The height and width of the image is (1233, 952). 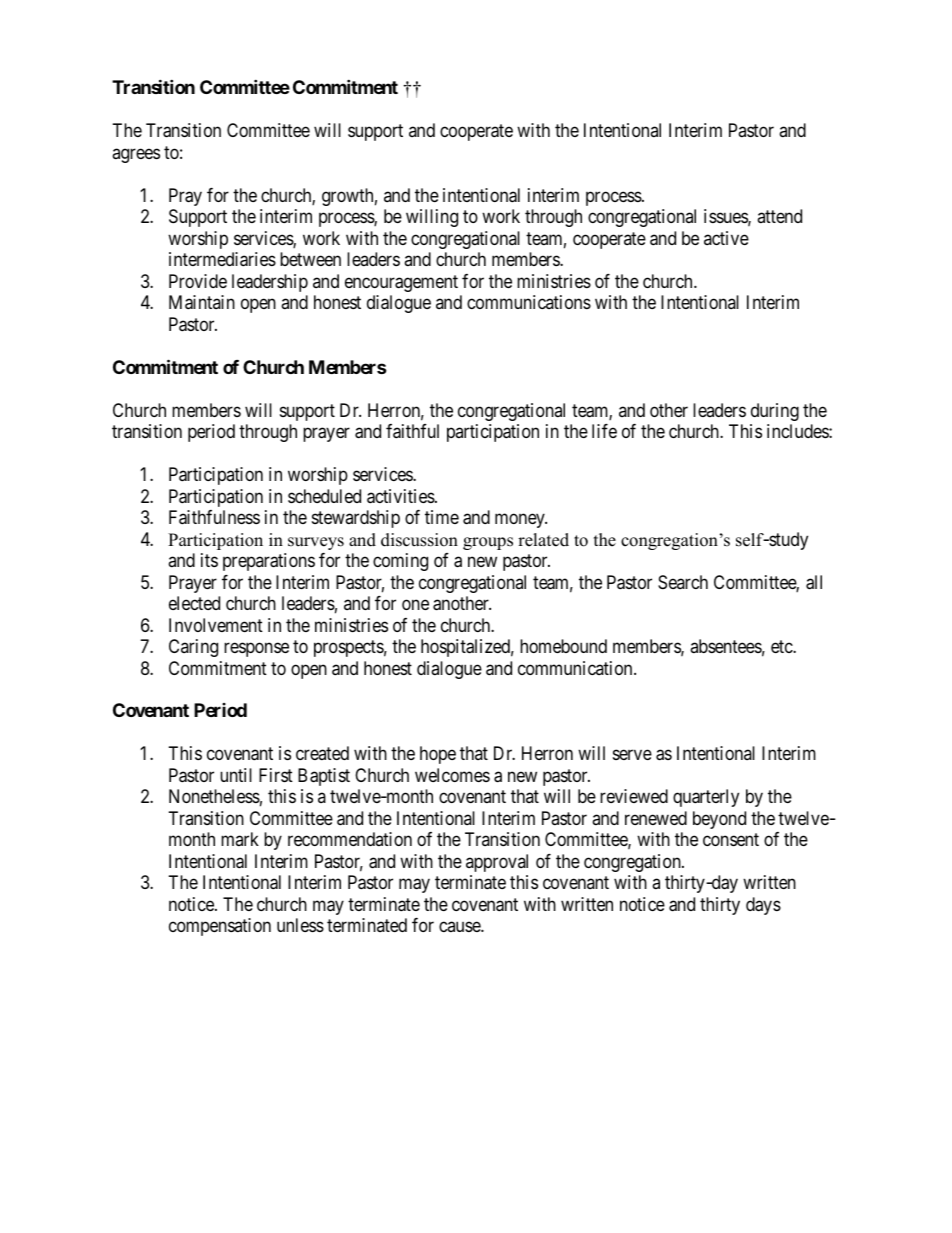 I want to click on hope, so click(x=438, y=755).
